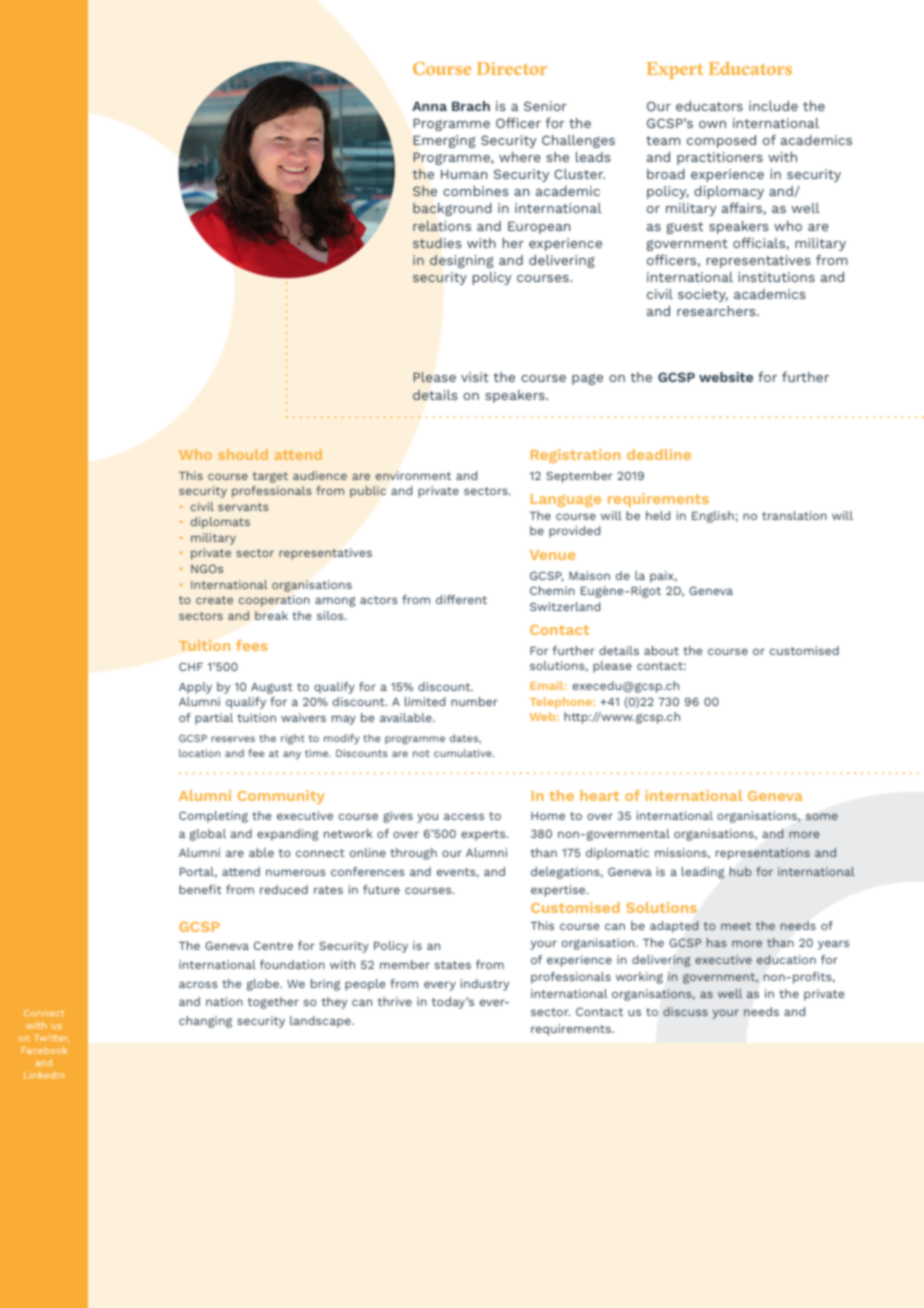  What do you see at coordinates (264, 985) in the page?
I see `globe` at bounding box center [264, 985].
